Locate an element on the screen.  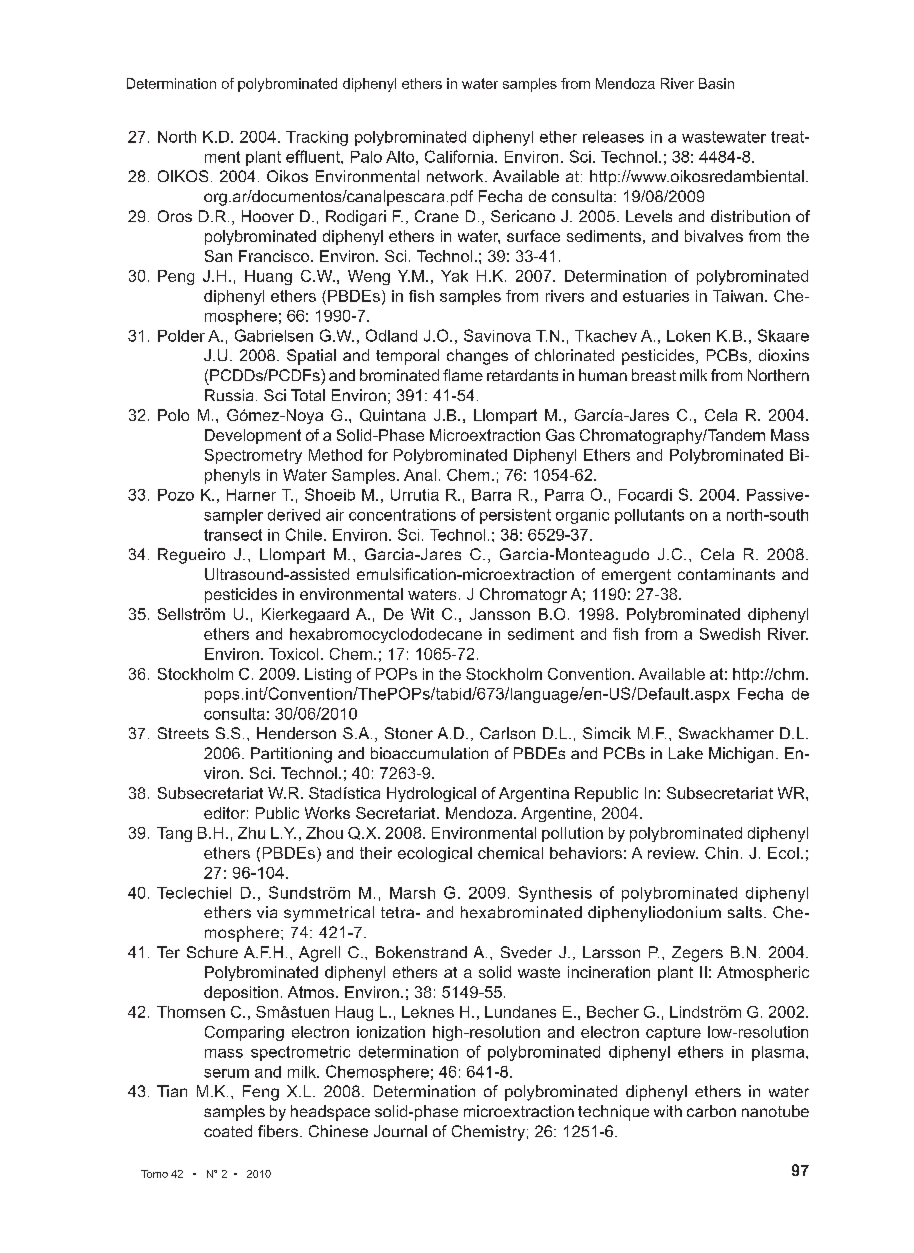
Hydrological is located at coordinates (431, 794).
